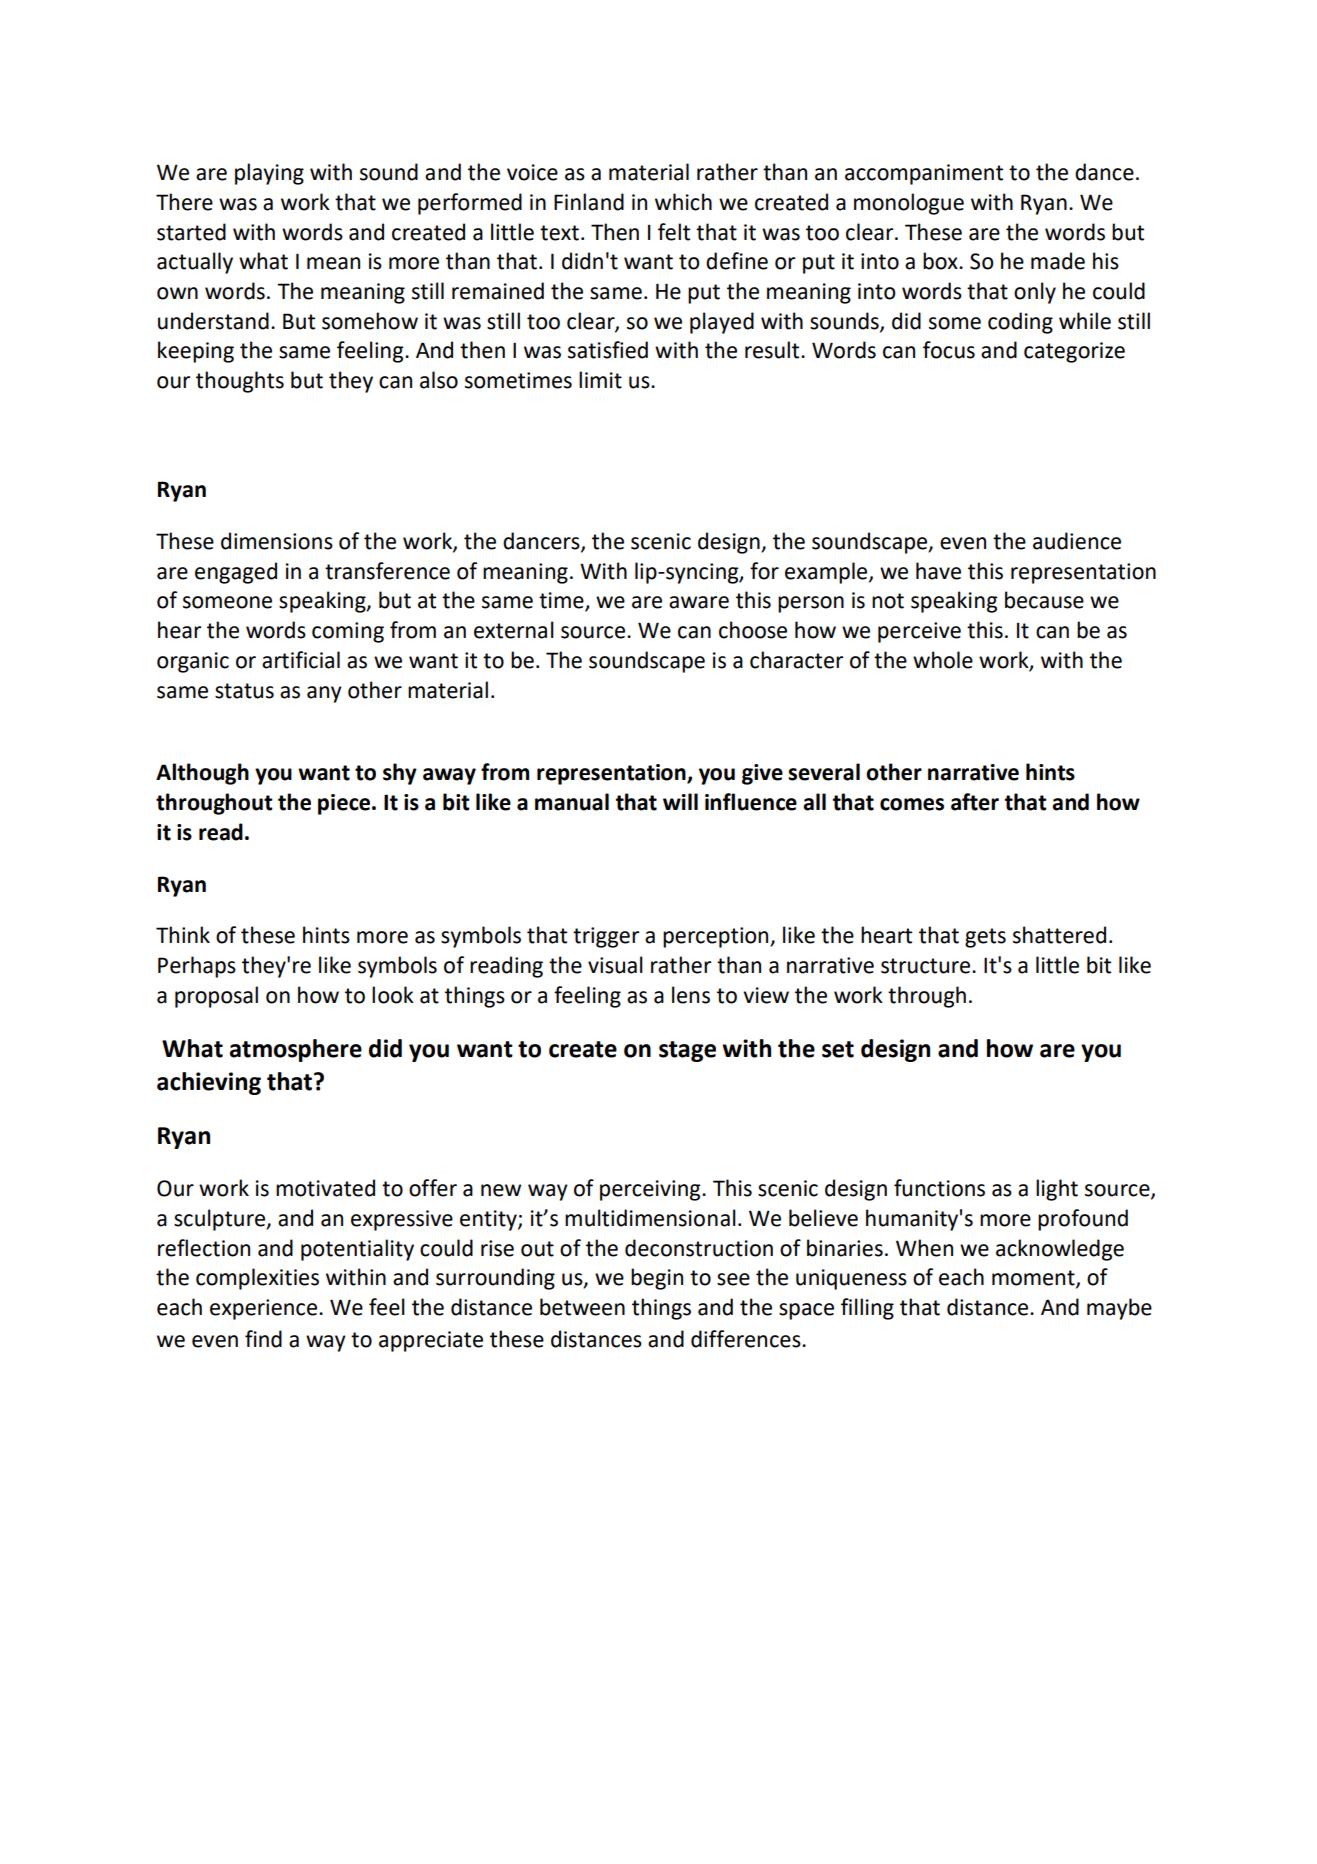 The height and width of the screenshot is (1864, 1317). What do you see at coordinates (975, 802) in the screenshot?
I see `after` at bounding box center [975, 802].
